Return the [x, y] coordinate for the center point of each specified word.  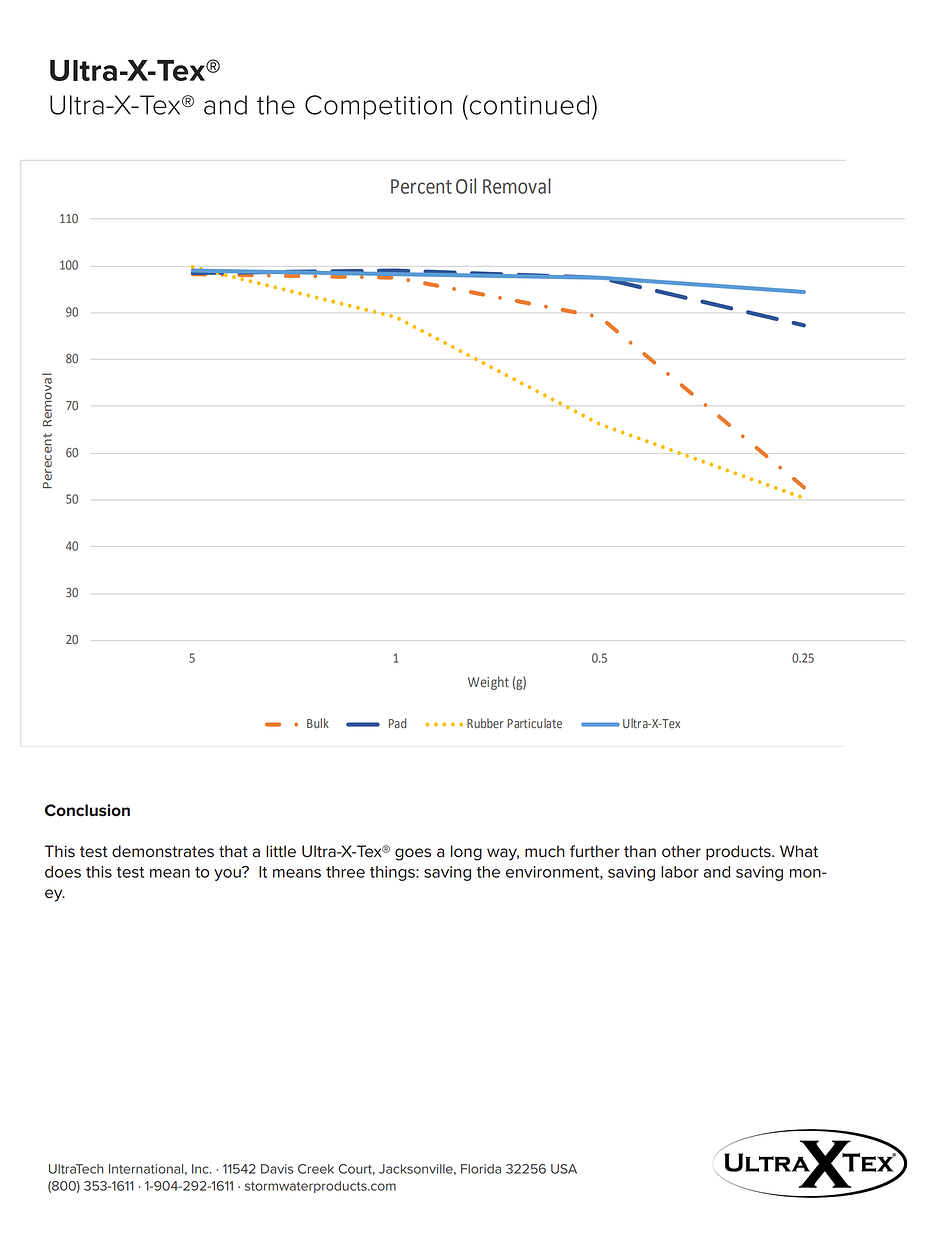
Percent [421, 186]
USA [564, 1169]
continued [528, 105]
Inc [201, 1169]
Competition [378, 107]
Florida [481, 1169]
